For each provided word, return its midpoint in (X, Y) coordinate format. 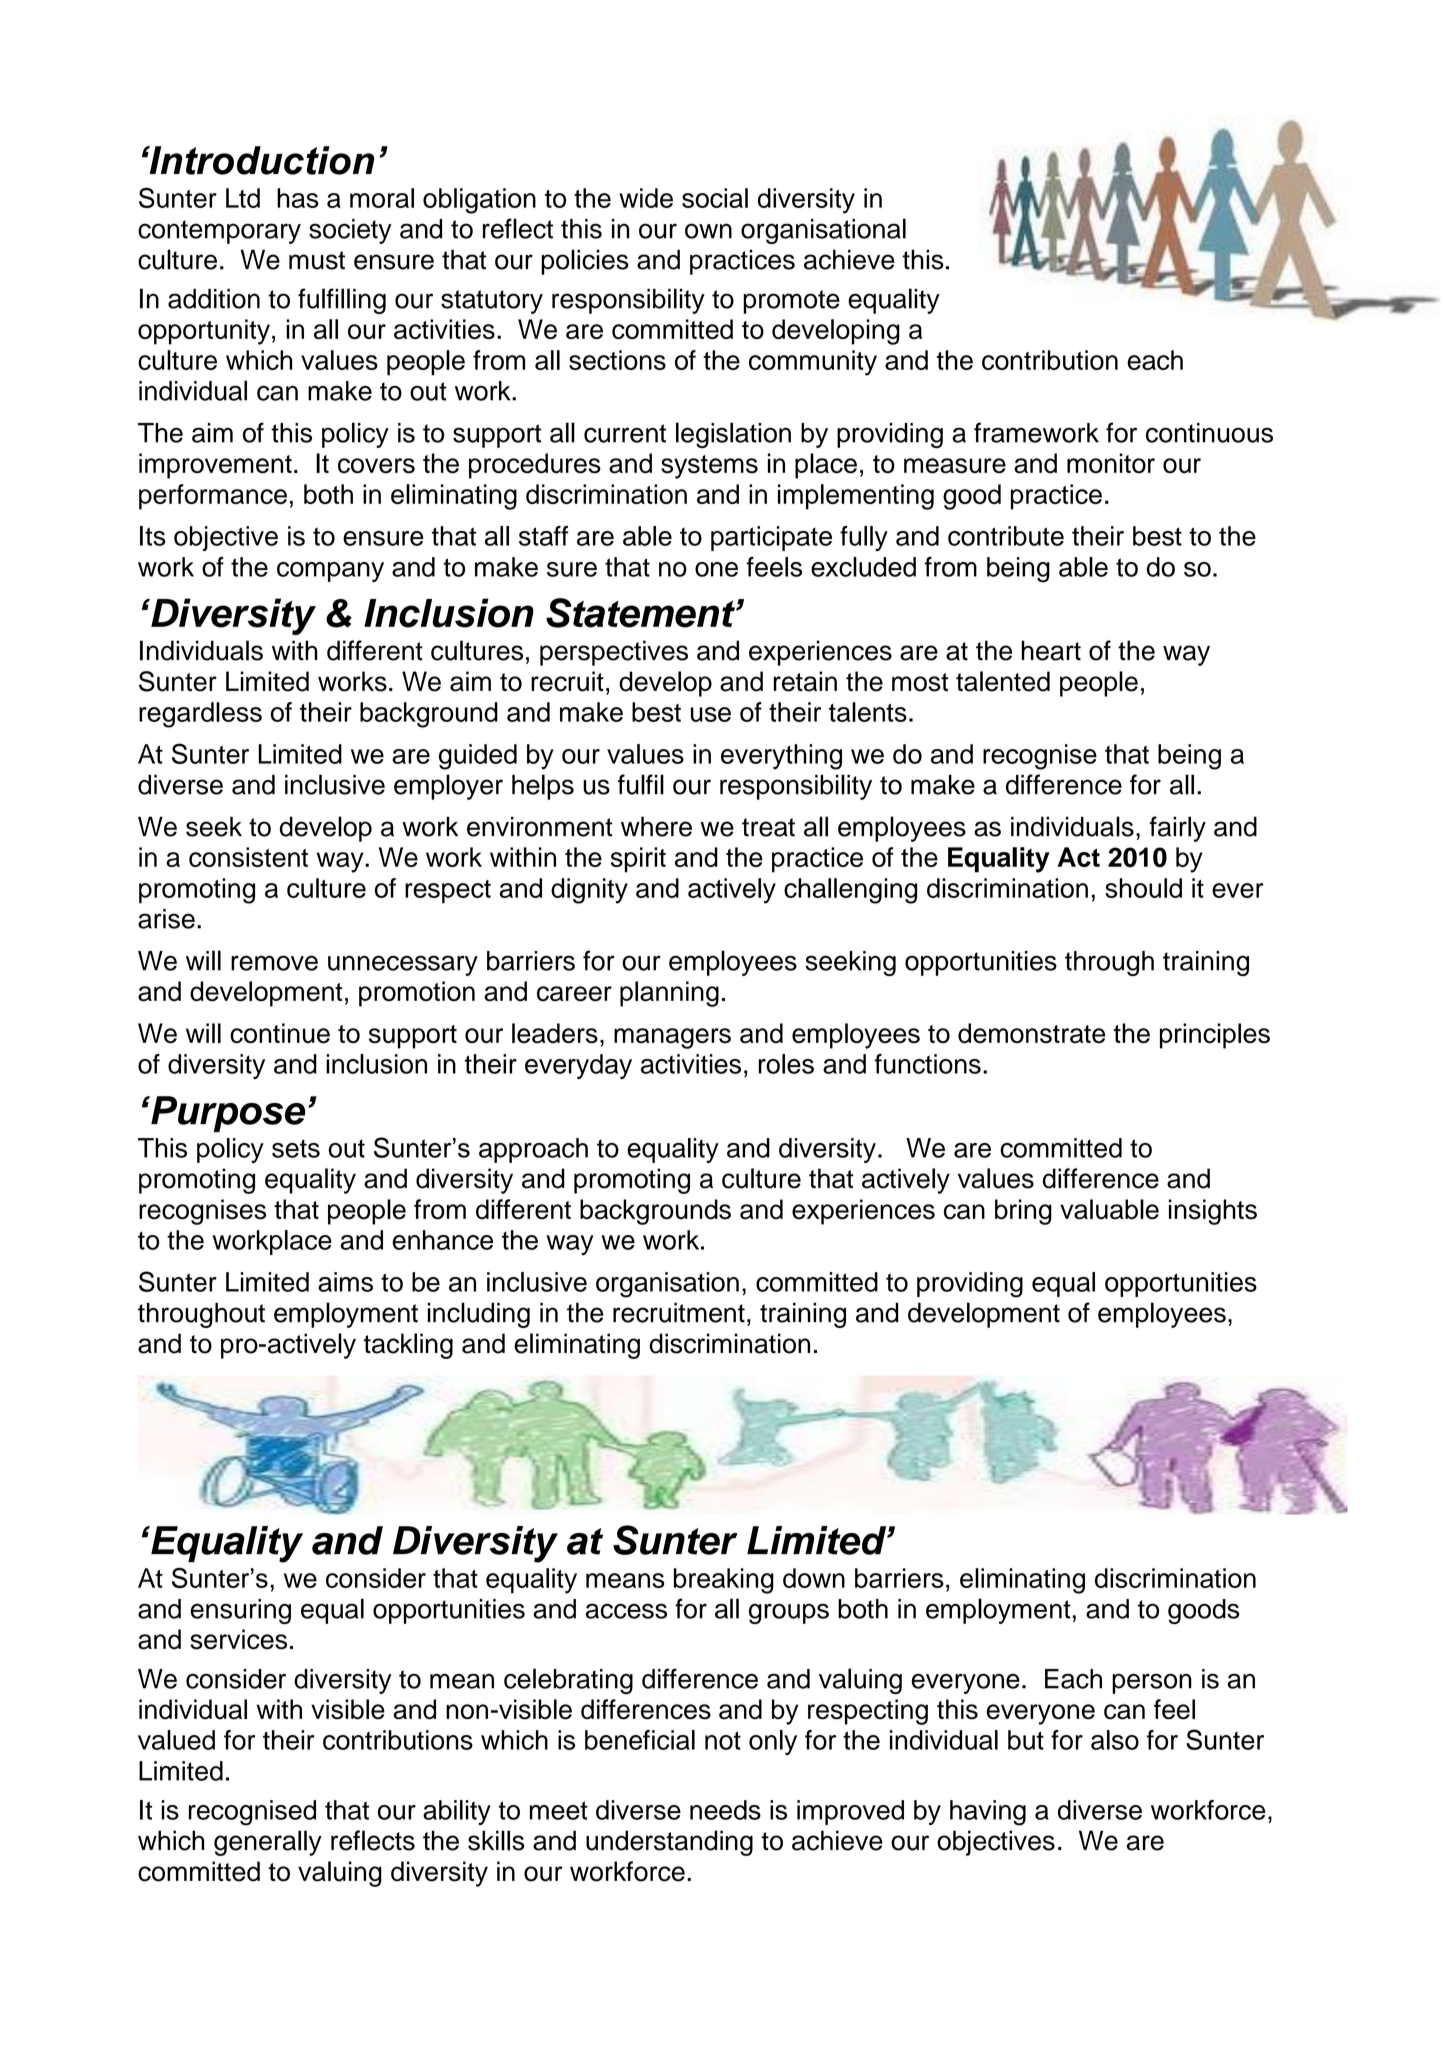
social (715, 198)
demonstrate (1031, 1033)
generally (268, 1843)
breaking (724, 1581)
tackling (408, 1346)
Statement (641, 613)
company (330, 572)
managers (672, 1038)
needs (725, 1810)
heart (1051, 650)
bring (1023, 1212)
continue (280, 1033)
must (317, 260)
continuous (1209, 433)
